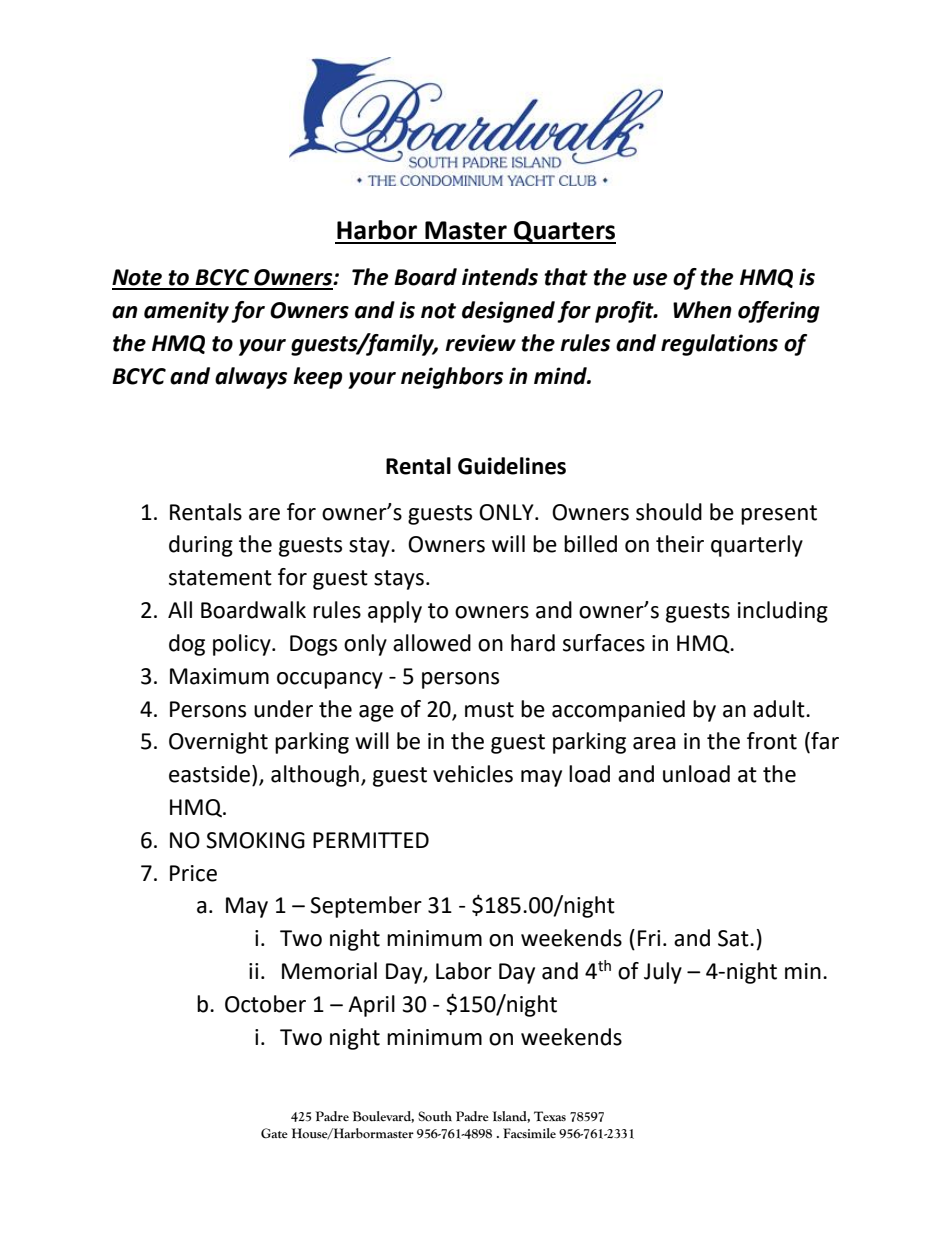  I want to click on intends, so click(500, 277).
